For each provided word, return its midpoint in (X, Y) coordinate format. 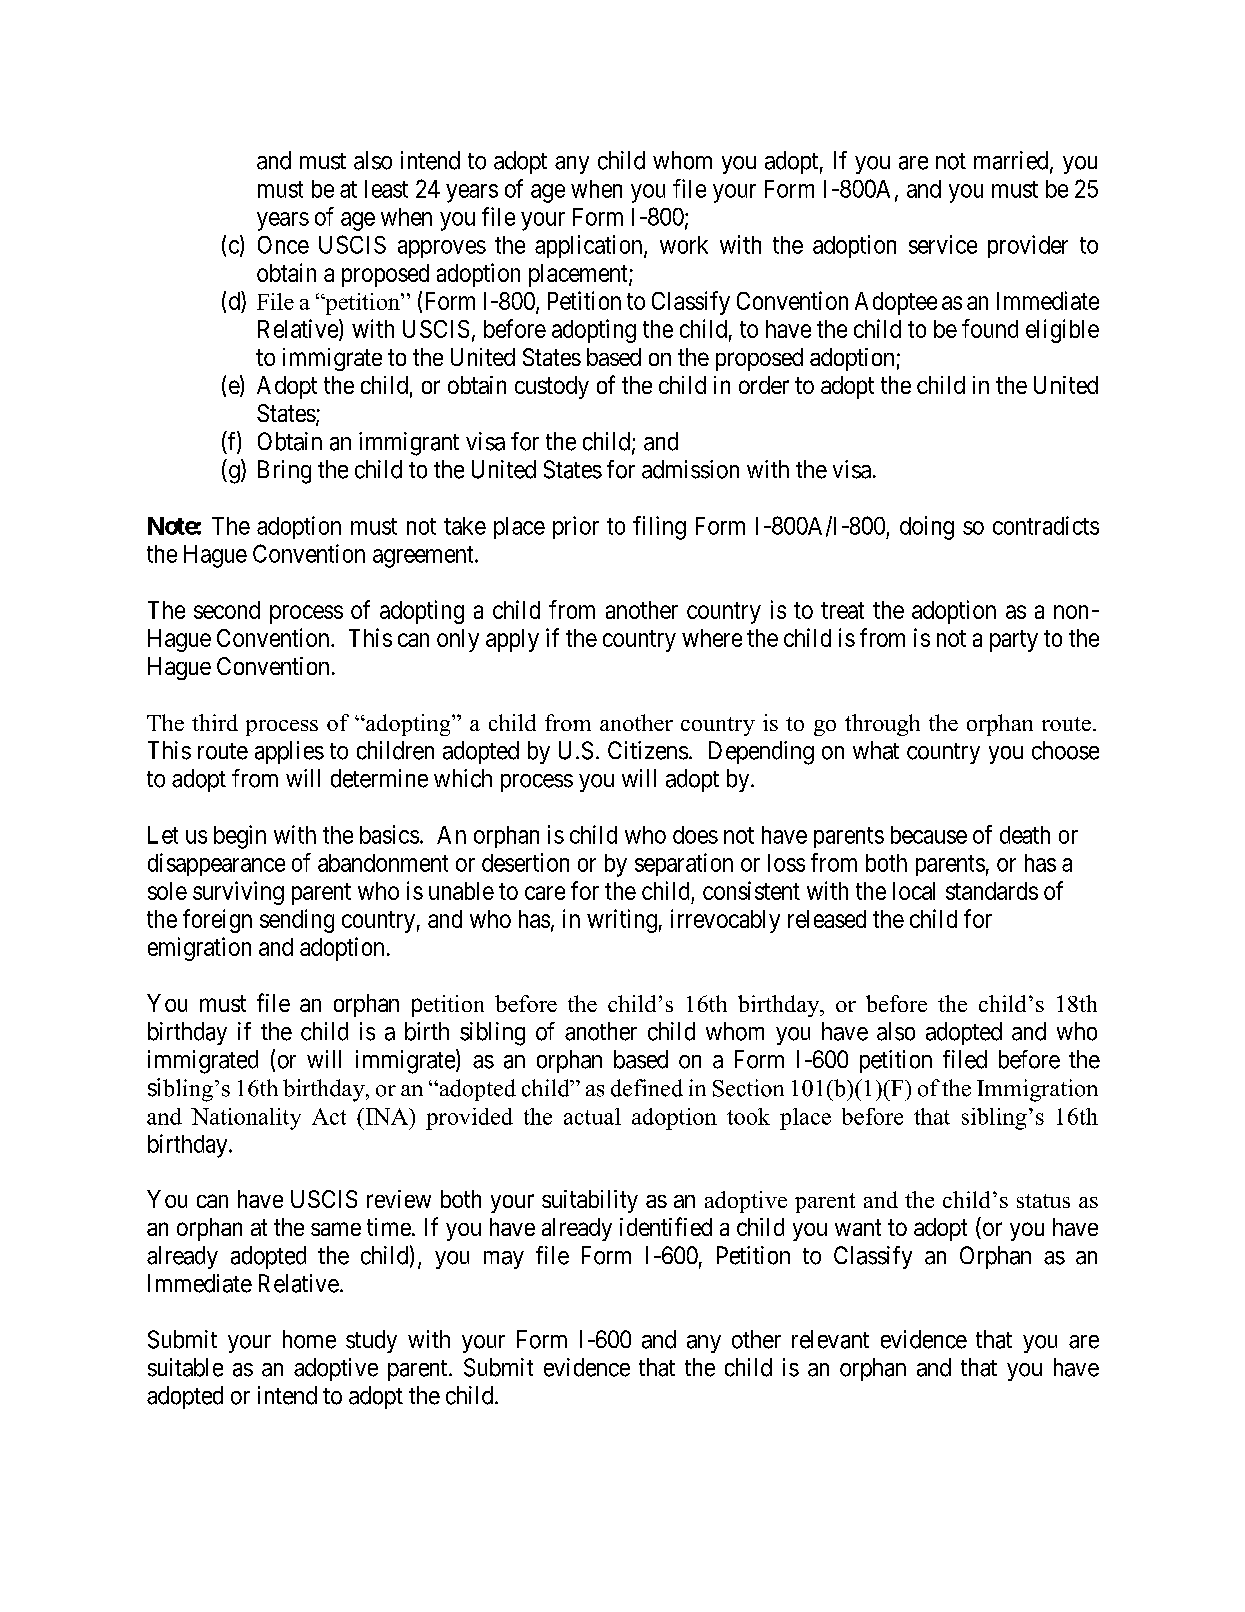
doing (927, 528)
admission (690, 469)
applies (289, 752)
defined (647, 1088)
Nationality (246, 1119)
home (309, 1339)
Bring (284, 472)
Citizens (648, 750)
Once (283, 245)
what (876, 750)
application (590, 246)
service (943, 244)
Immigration (1037, 1090)
